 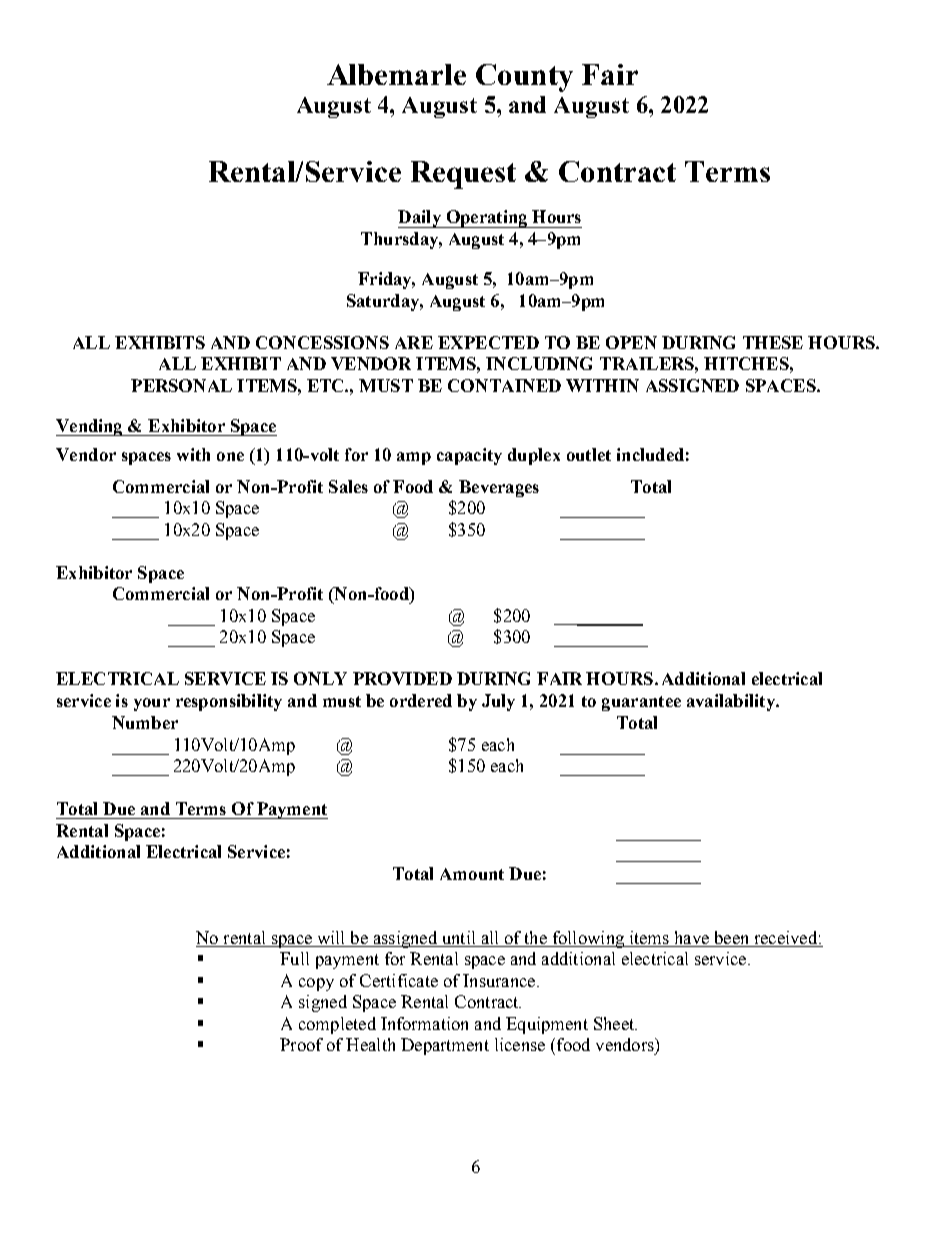 I want to click on one, so click(x=230, y=456).
